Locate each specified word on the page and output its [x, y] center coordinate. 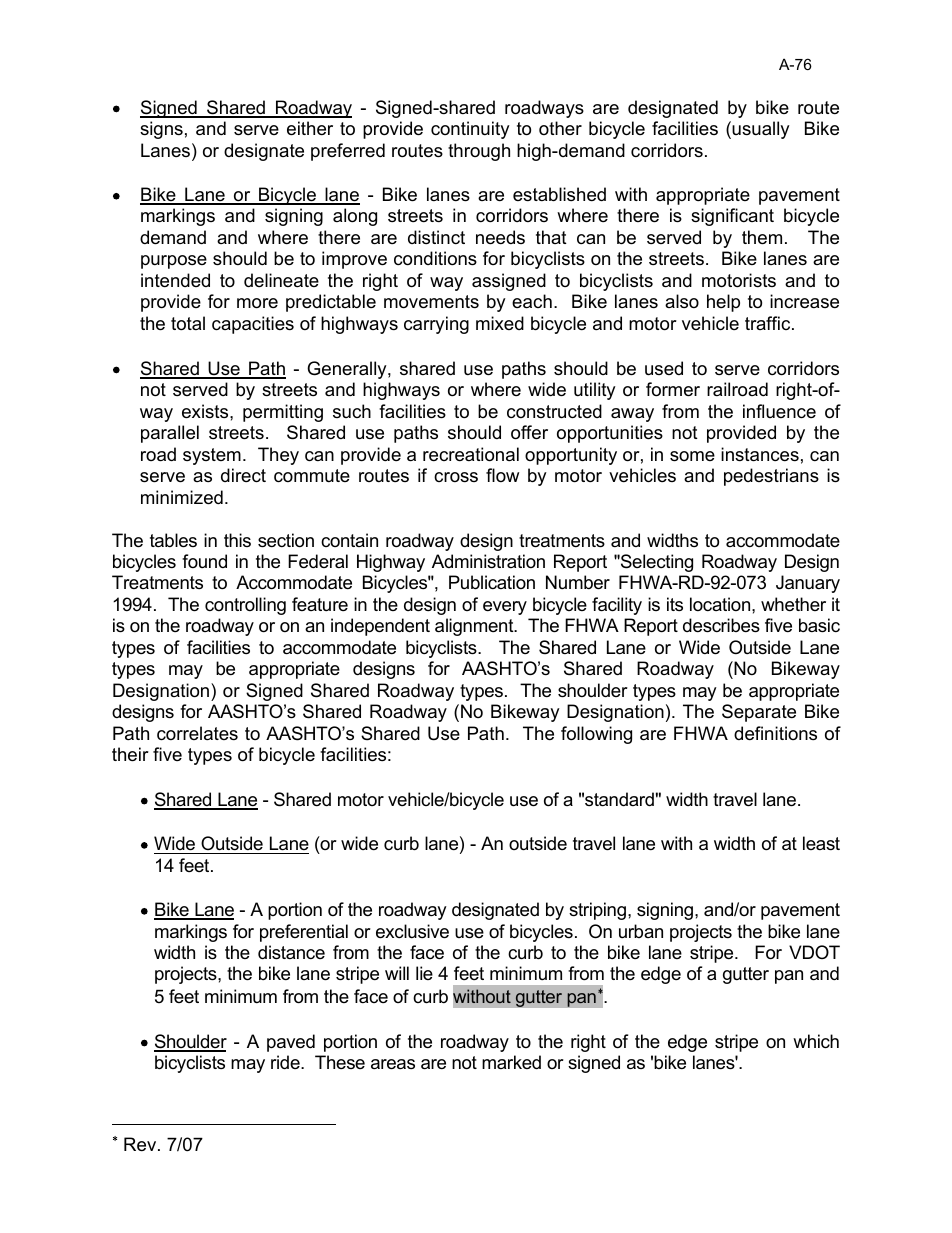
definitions [775, 733]
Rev [141, 1144]
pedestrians [771, 477]
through [479, 152]
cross [456, 477]
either [310, 128]
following [596, 735]
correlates [197, 733]
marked [511, 1062]
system [212, 456]
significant [732, 217]
